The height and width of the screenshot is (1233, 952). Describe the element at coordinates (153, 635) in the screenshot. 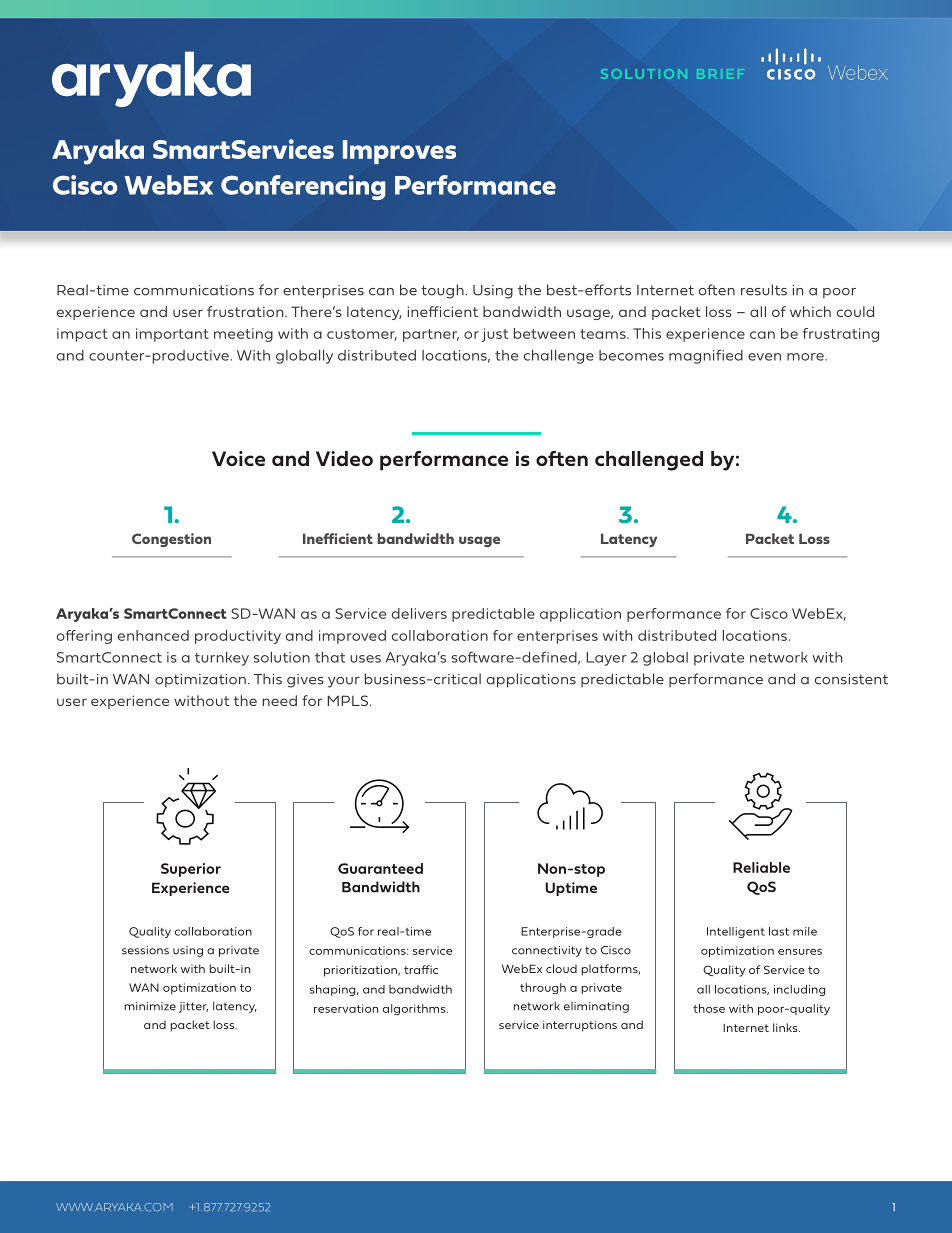

I see `enhanced` at that location.
